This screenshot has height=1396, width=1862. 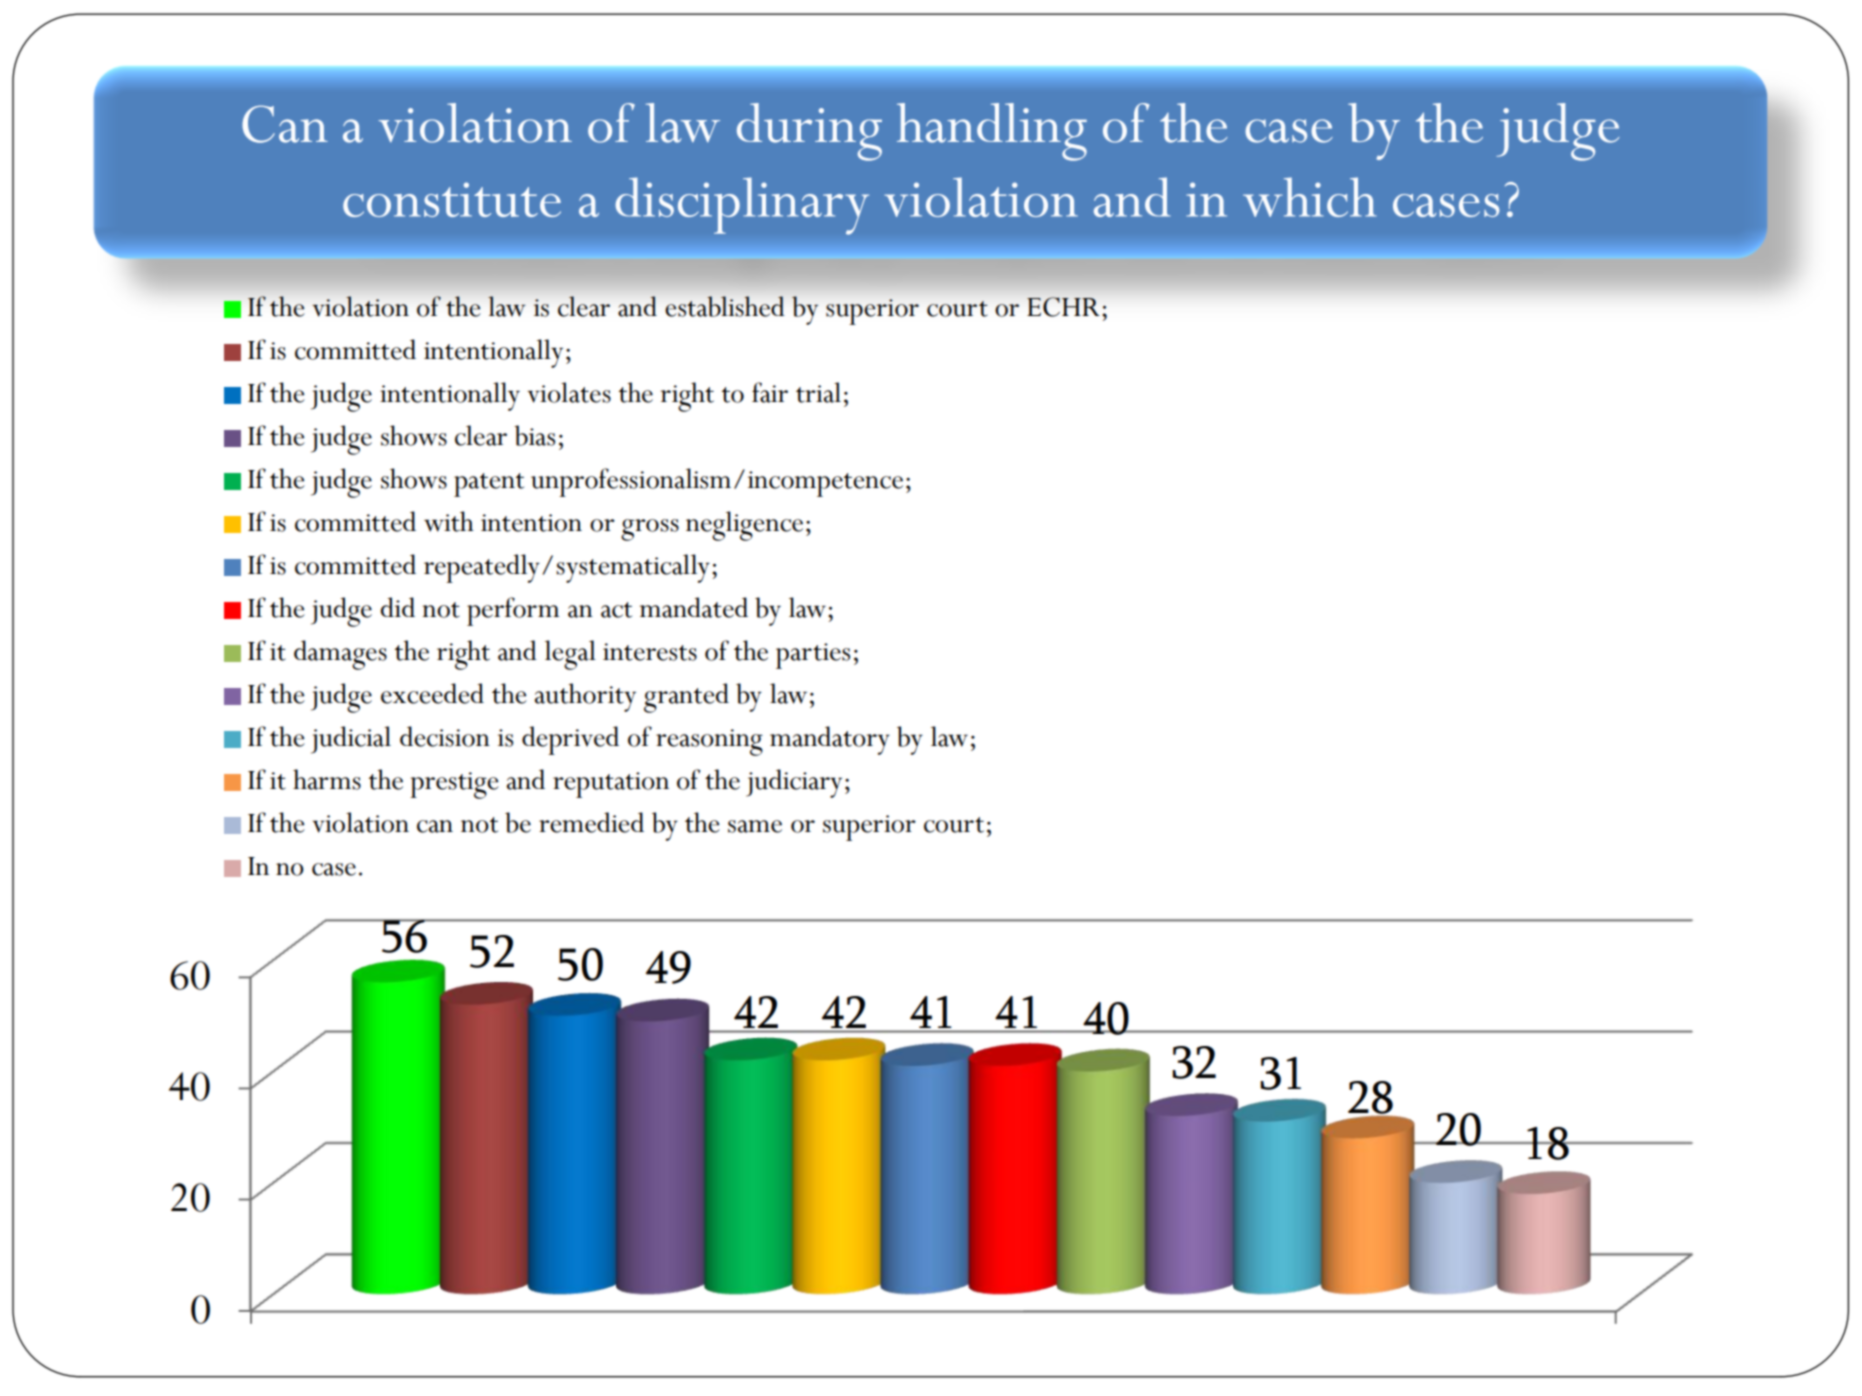 What do you see at coordinates (452, 199) in the screenshot?
I see `constitute` at bounding box center [452, 199].
